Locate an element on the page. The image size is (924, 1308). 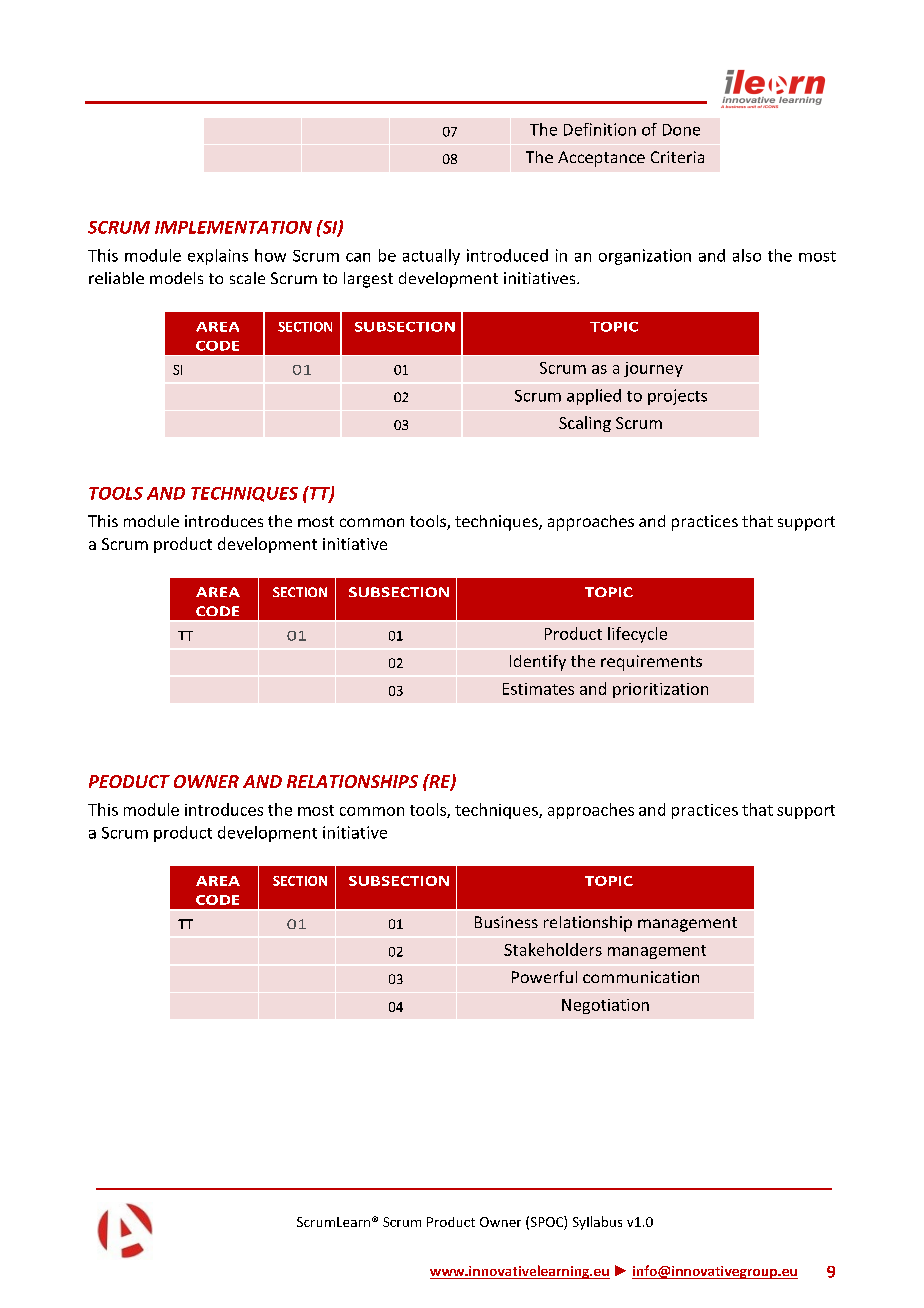
Powerful is located at coordinates (544, 977).
